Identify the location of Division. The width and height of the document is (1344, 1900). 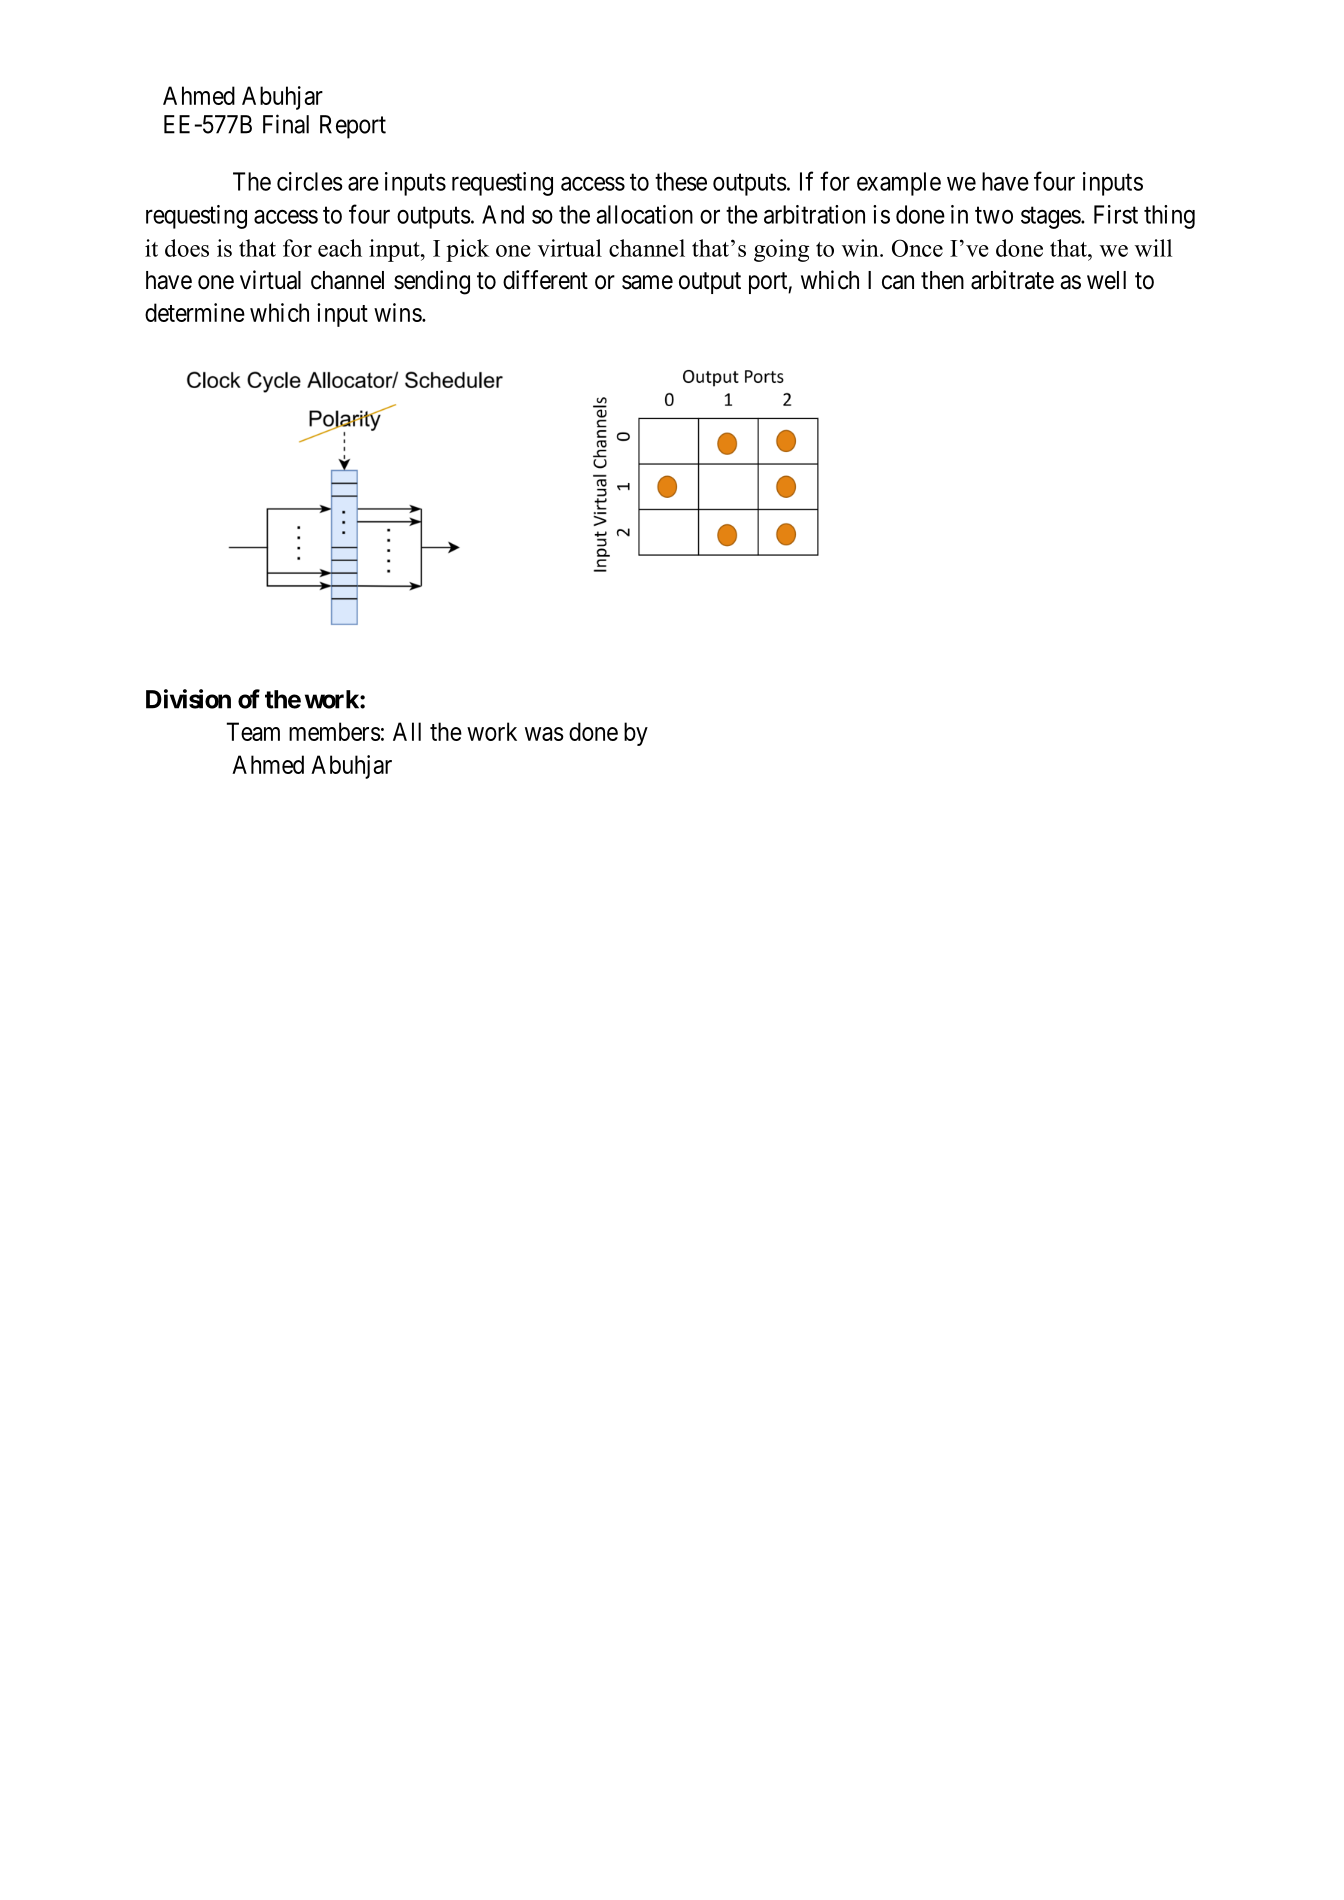
(188, 699).
